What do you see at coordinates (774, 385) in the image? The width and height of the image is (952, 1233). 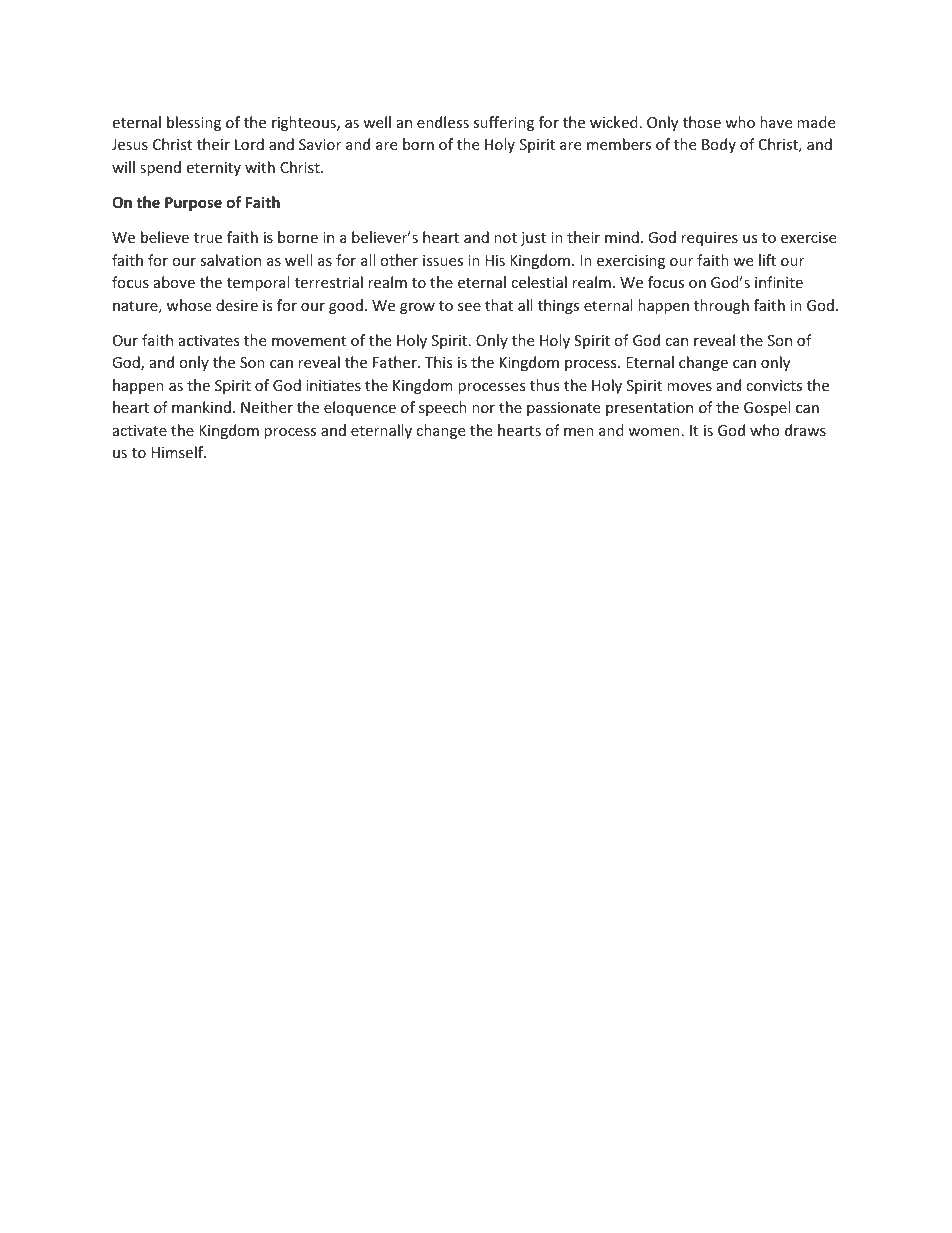 I see `convicts` at bounding box center [774, 385].
